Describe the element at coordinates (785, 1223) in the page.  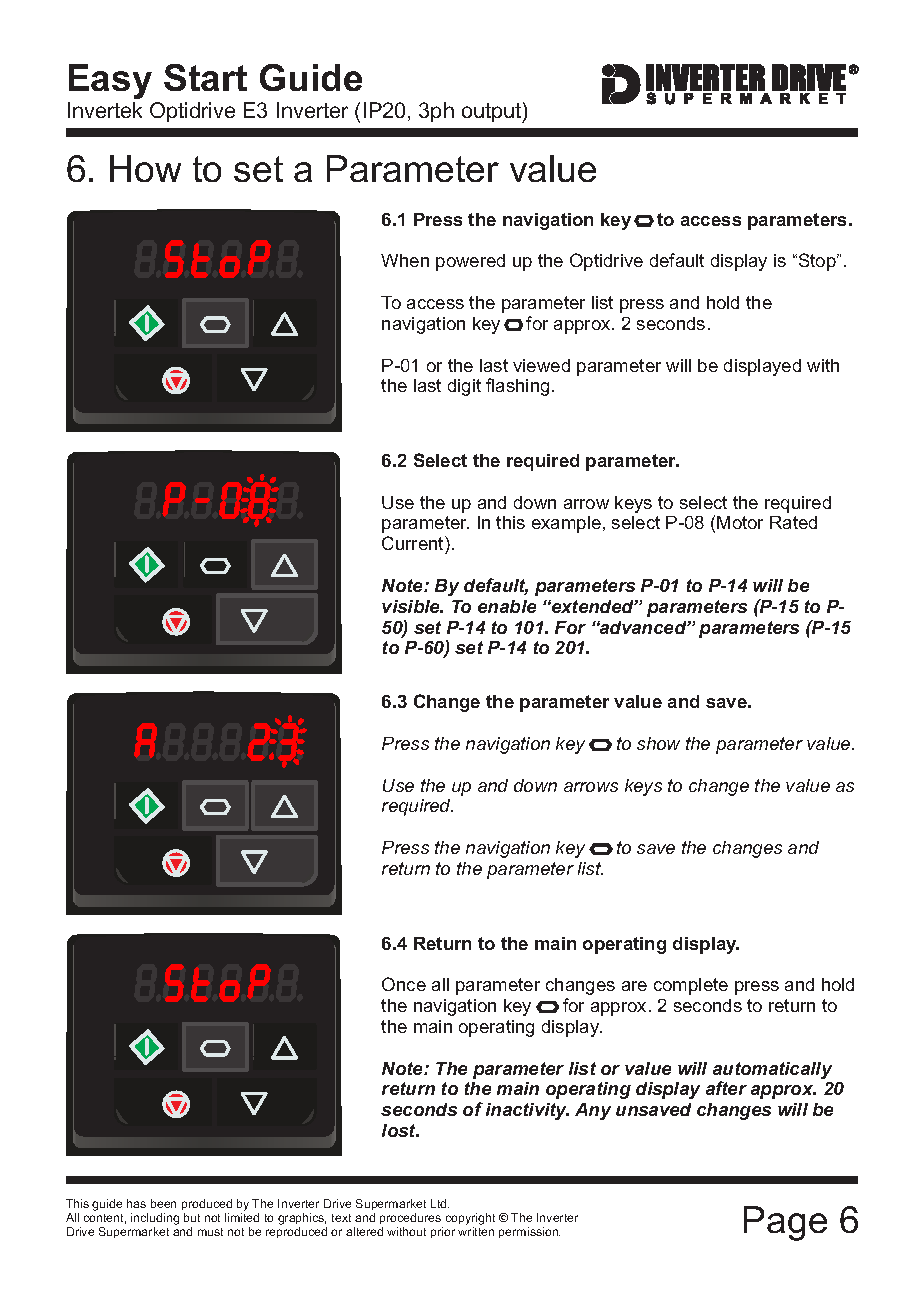
I see `Page` at that location.
